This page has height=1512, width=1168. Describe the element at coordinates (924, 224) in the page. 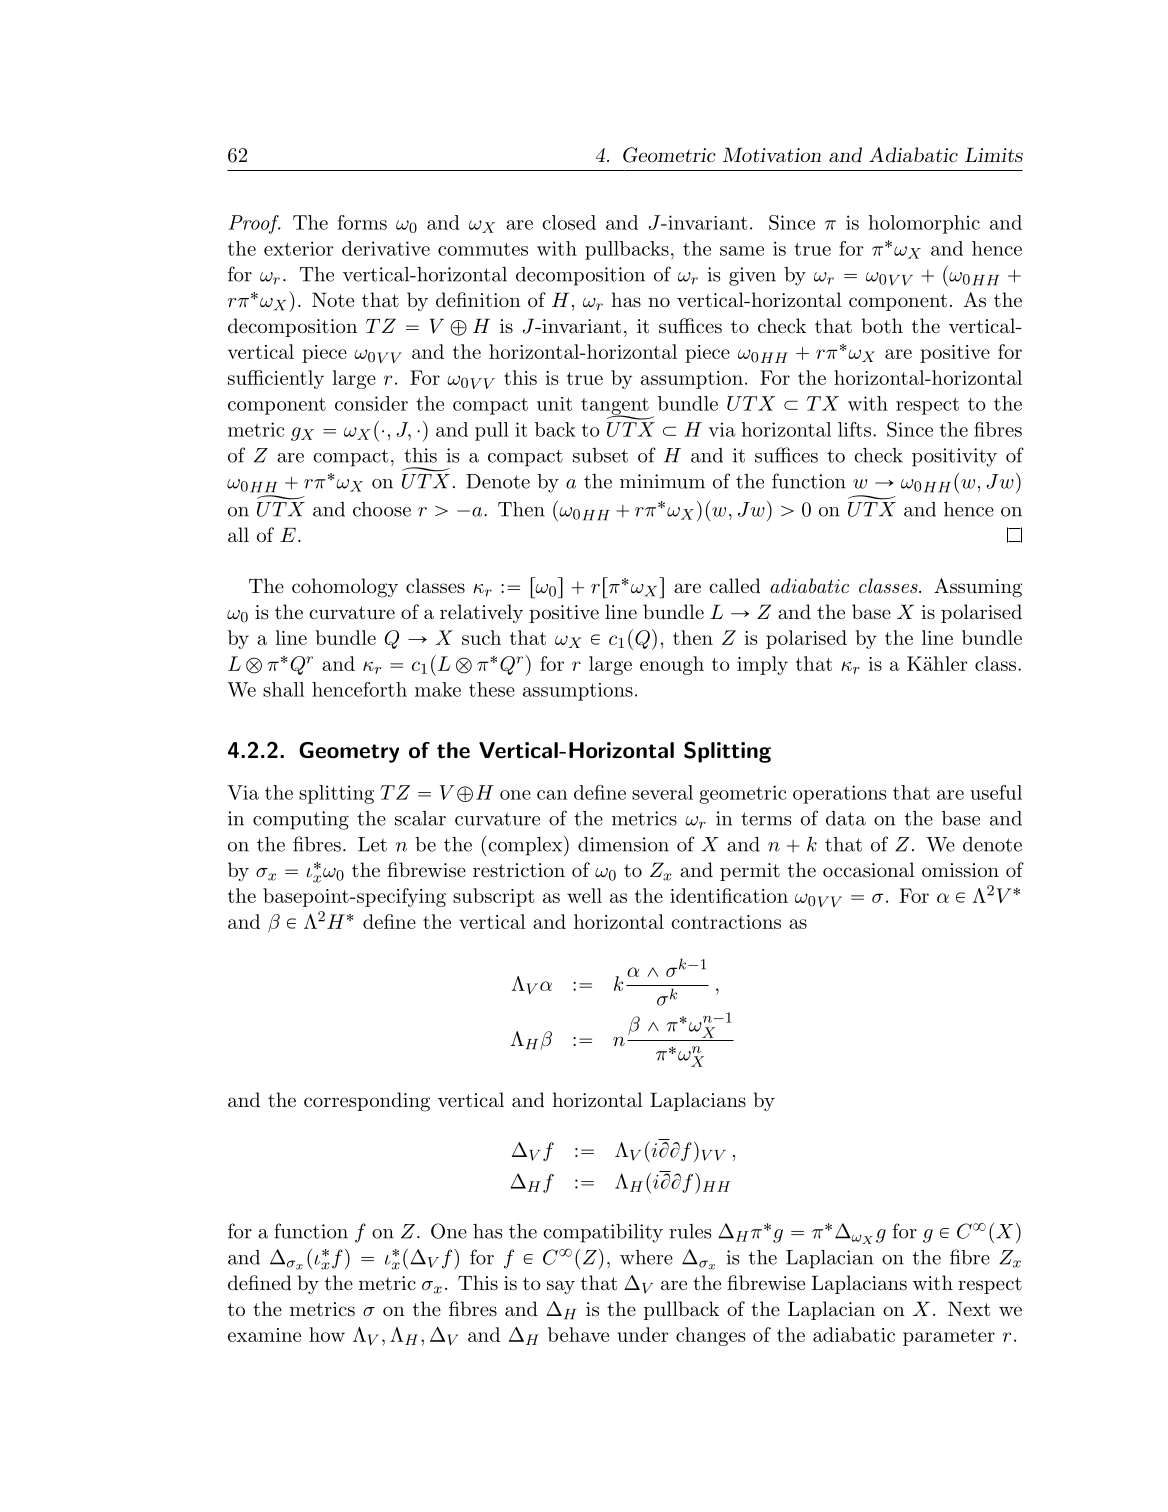

I see `holomorphic` at that location.
